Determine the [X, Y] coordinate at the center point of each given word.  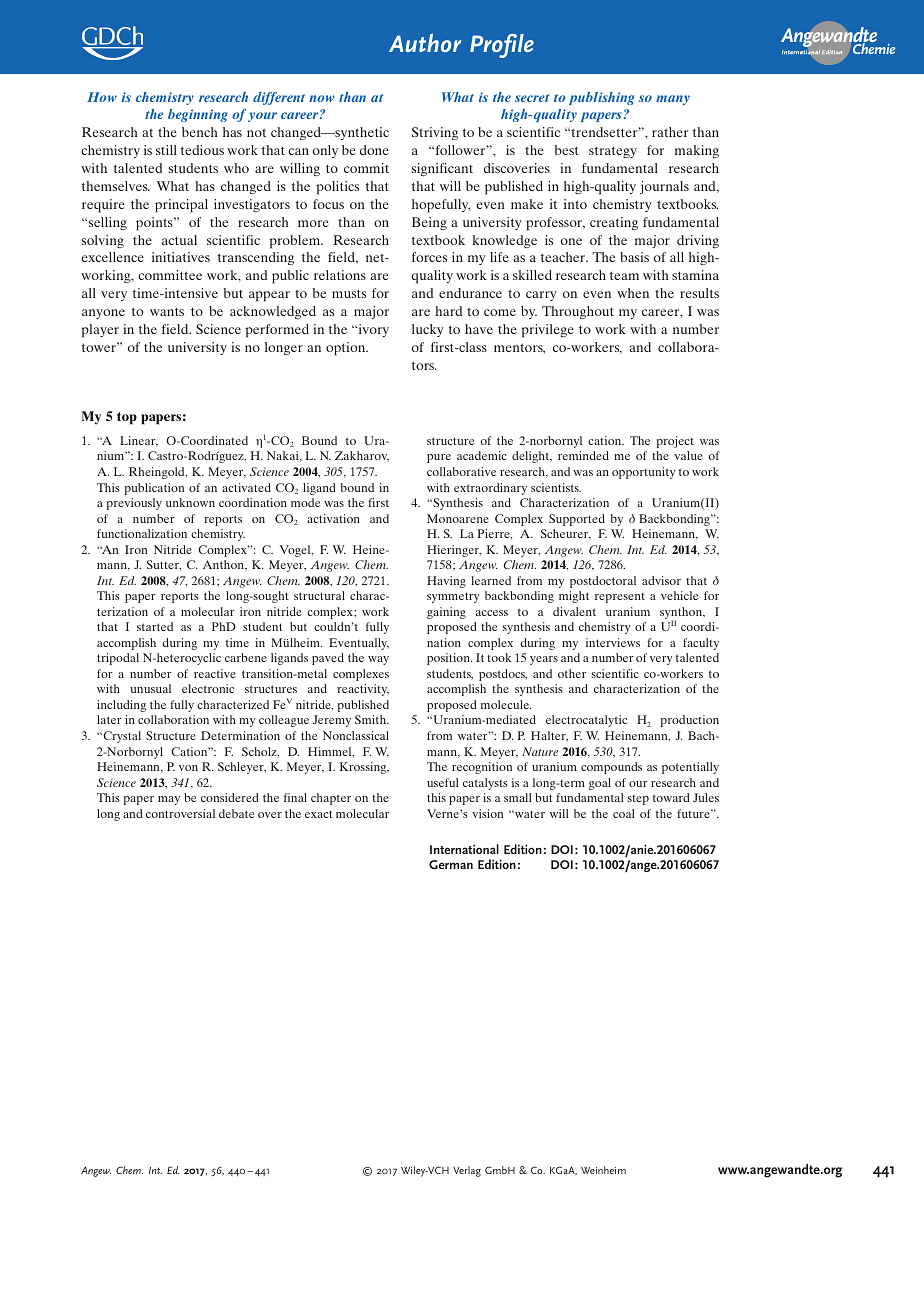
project [675, 442]
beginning [198, 115]
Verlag [467, 1171]
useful [442, 782]
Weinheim [603, 1170]
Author [425, 43]
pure [439, 458]
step [638, 800]
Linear [139, 441]
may [169, 800]
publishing [601, 98]
